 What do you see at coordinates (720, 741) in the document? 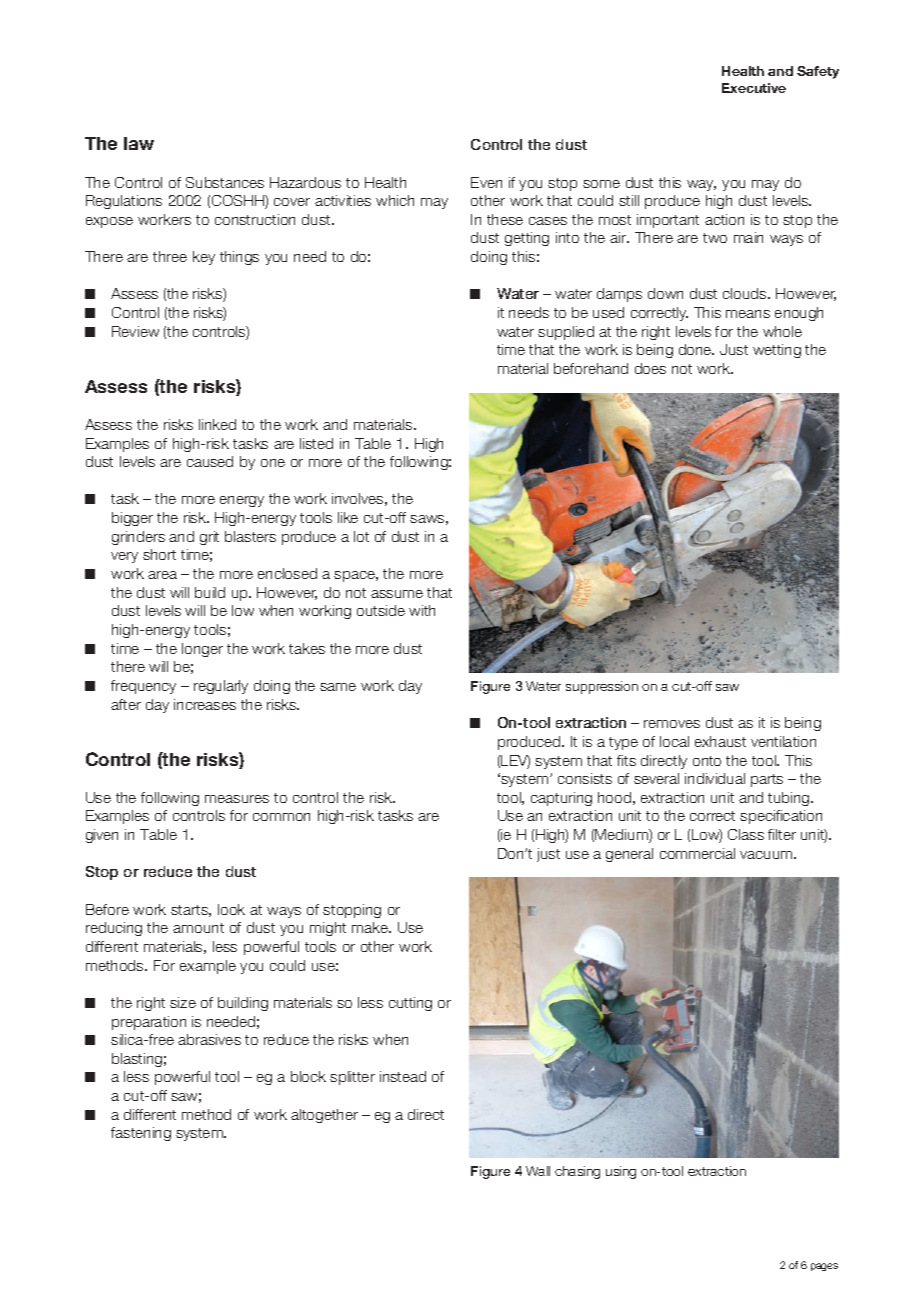
I see `exhaust` at bounding box center [720, 741].
